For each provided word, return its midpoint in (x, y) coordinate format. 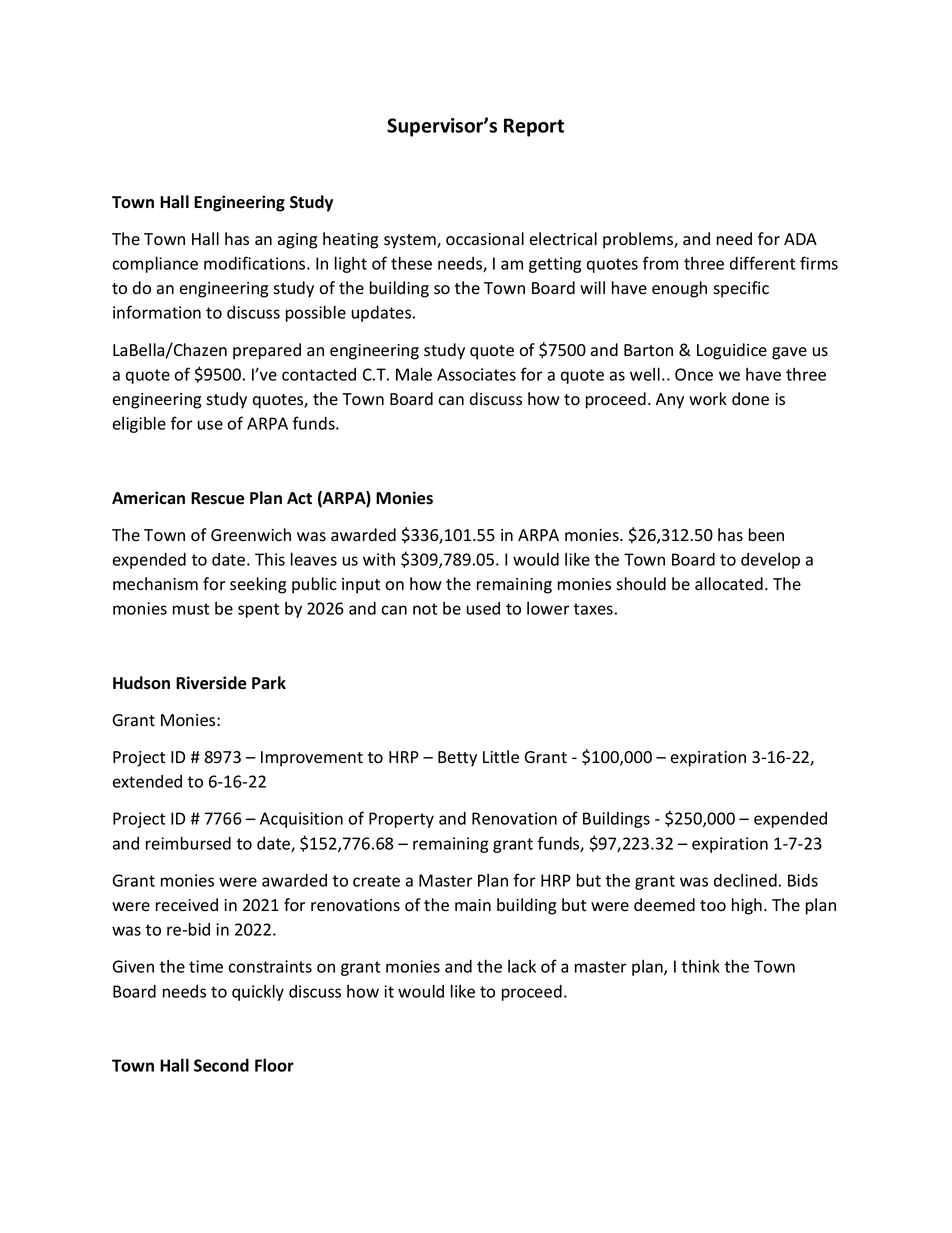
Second (221, 1065)
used (483, 608)
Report (534, 127)
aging (297, 241)
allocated (729, 584)
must (191, 609)
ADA (800, 239)
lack (522, 966)
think (700, 966)
